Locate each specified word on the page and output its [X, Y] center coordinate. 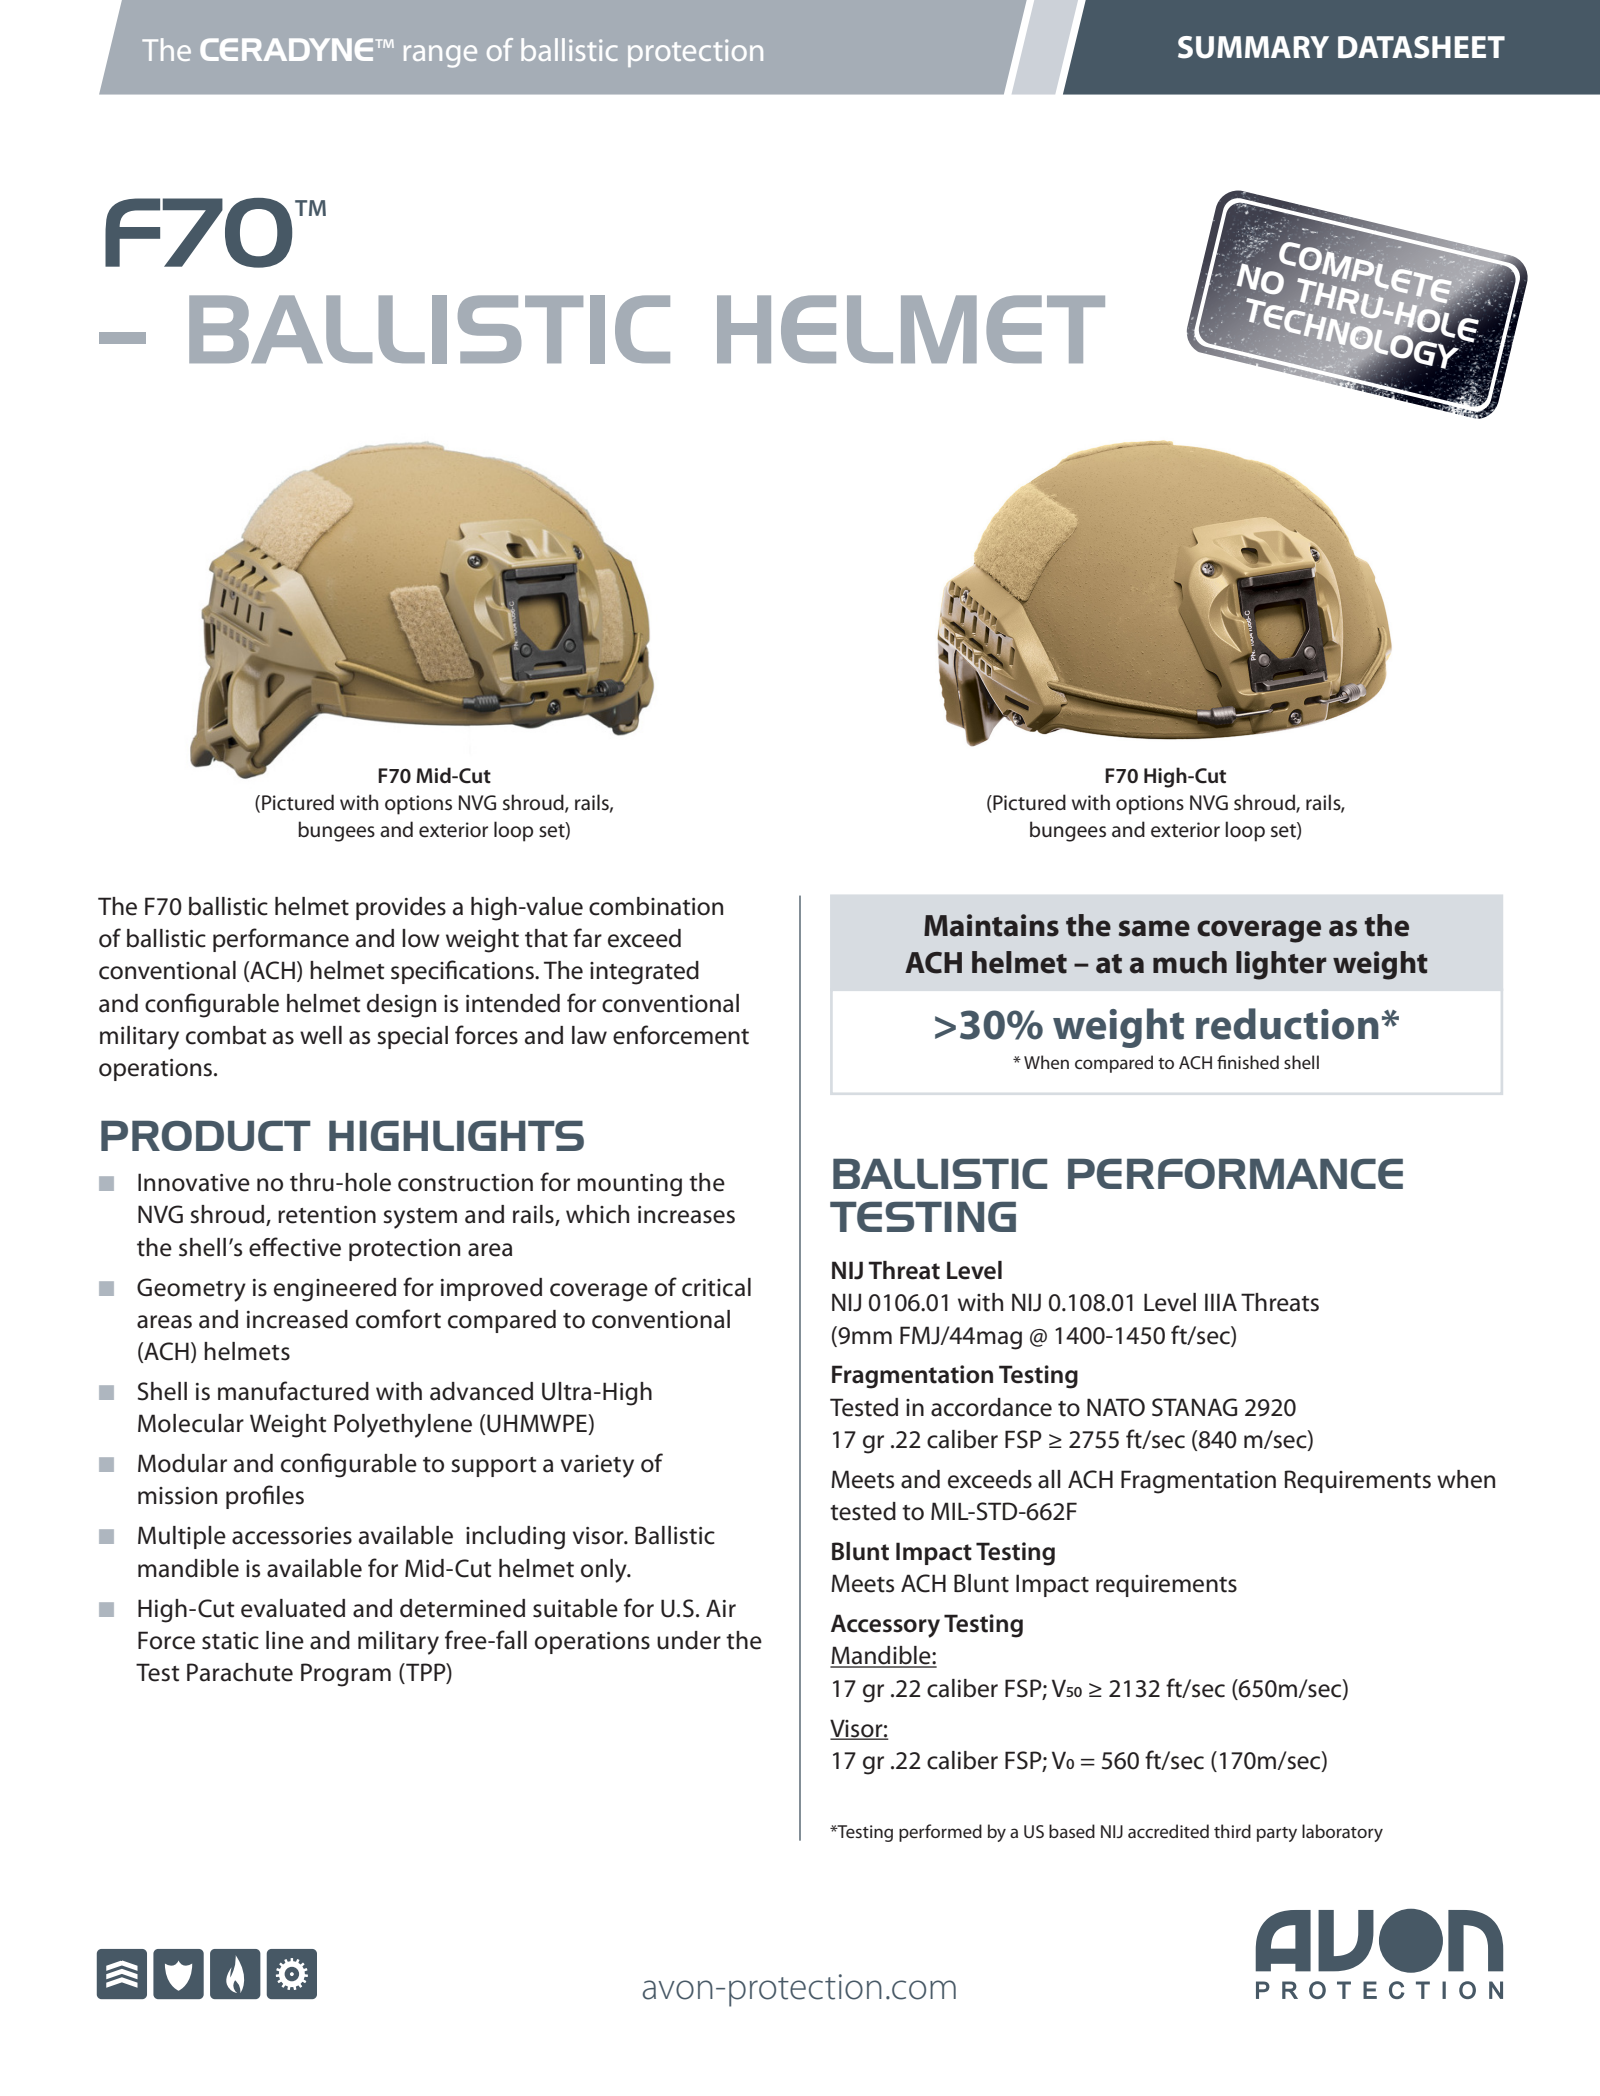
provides [401, 908]
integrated [644, 973]
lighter [1281, 965]
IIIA [1221, 1302]
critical [716, 1287]
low [421, 938]
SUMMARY [1253, 47]
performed [940, 1833]
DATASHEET [1421, 47]
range [440, 56]
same [1154, 928]
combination [656, 906]
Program [346, 1675]
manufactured [293, 1391]
